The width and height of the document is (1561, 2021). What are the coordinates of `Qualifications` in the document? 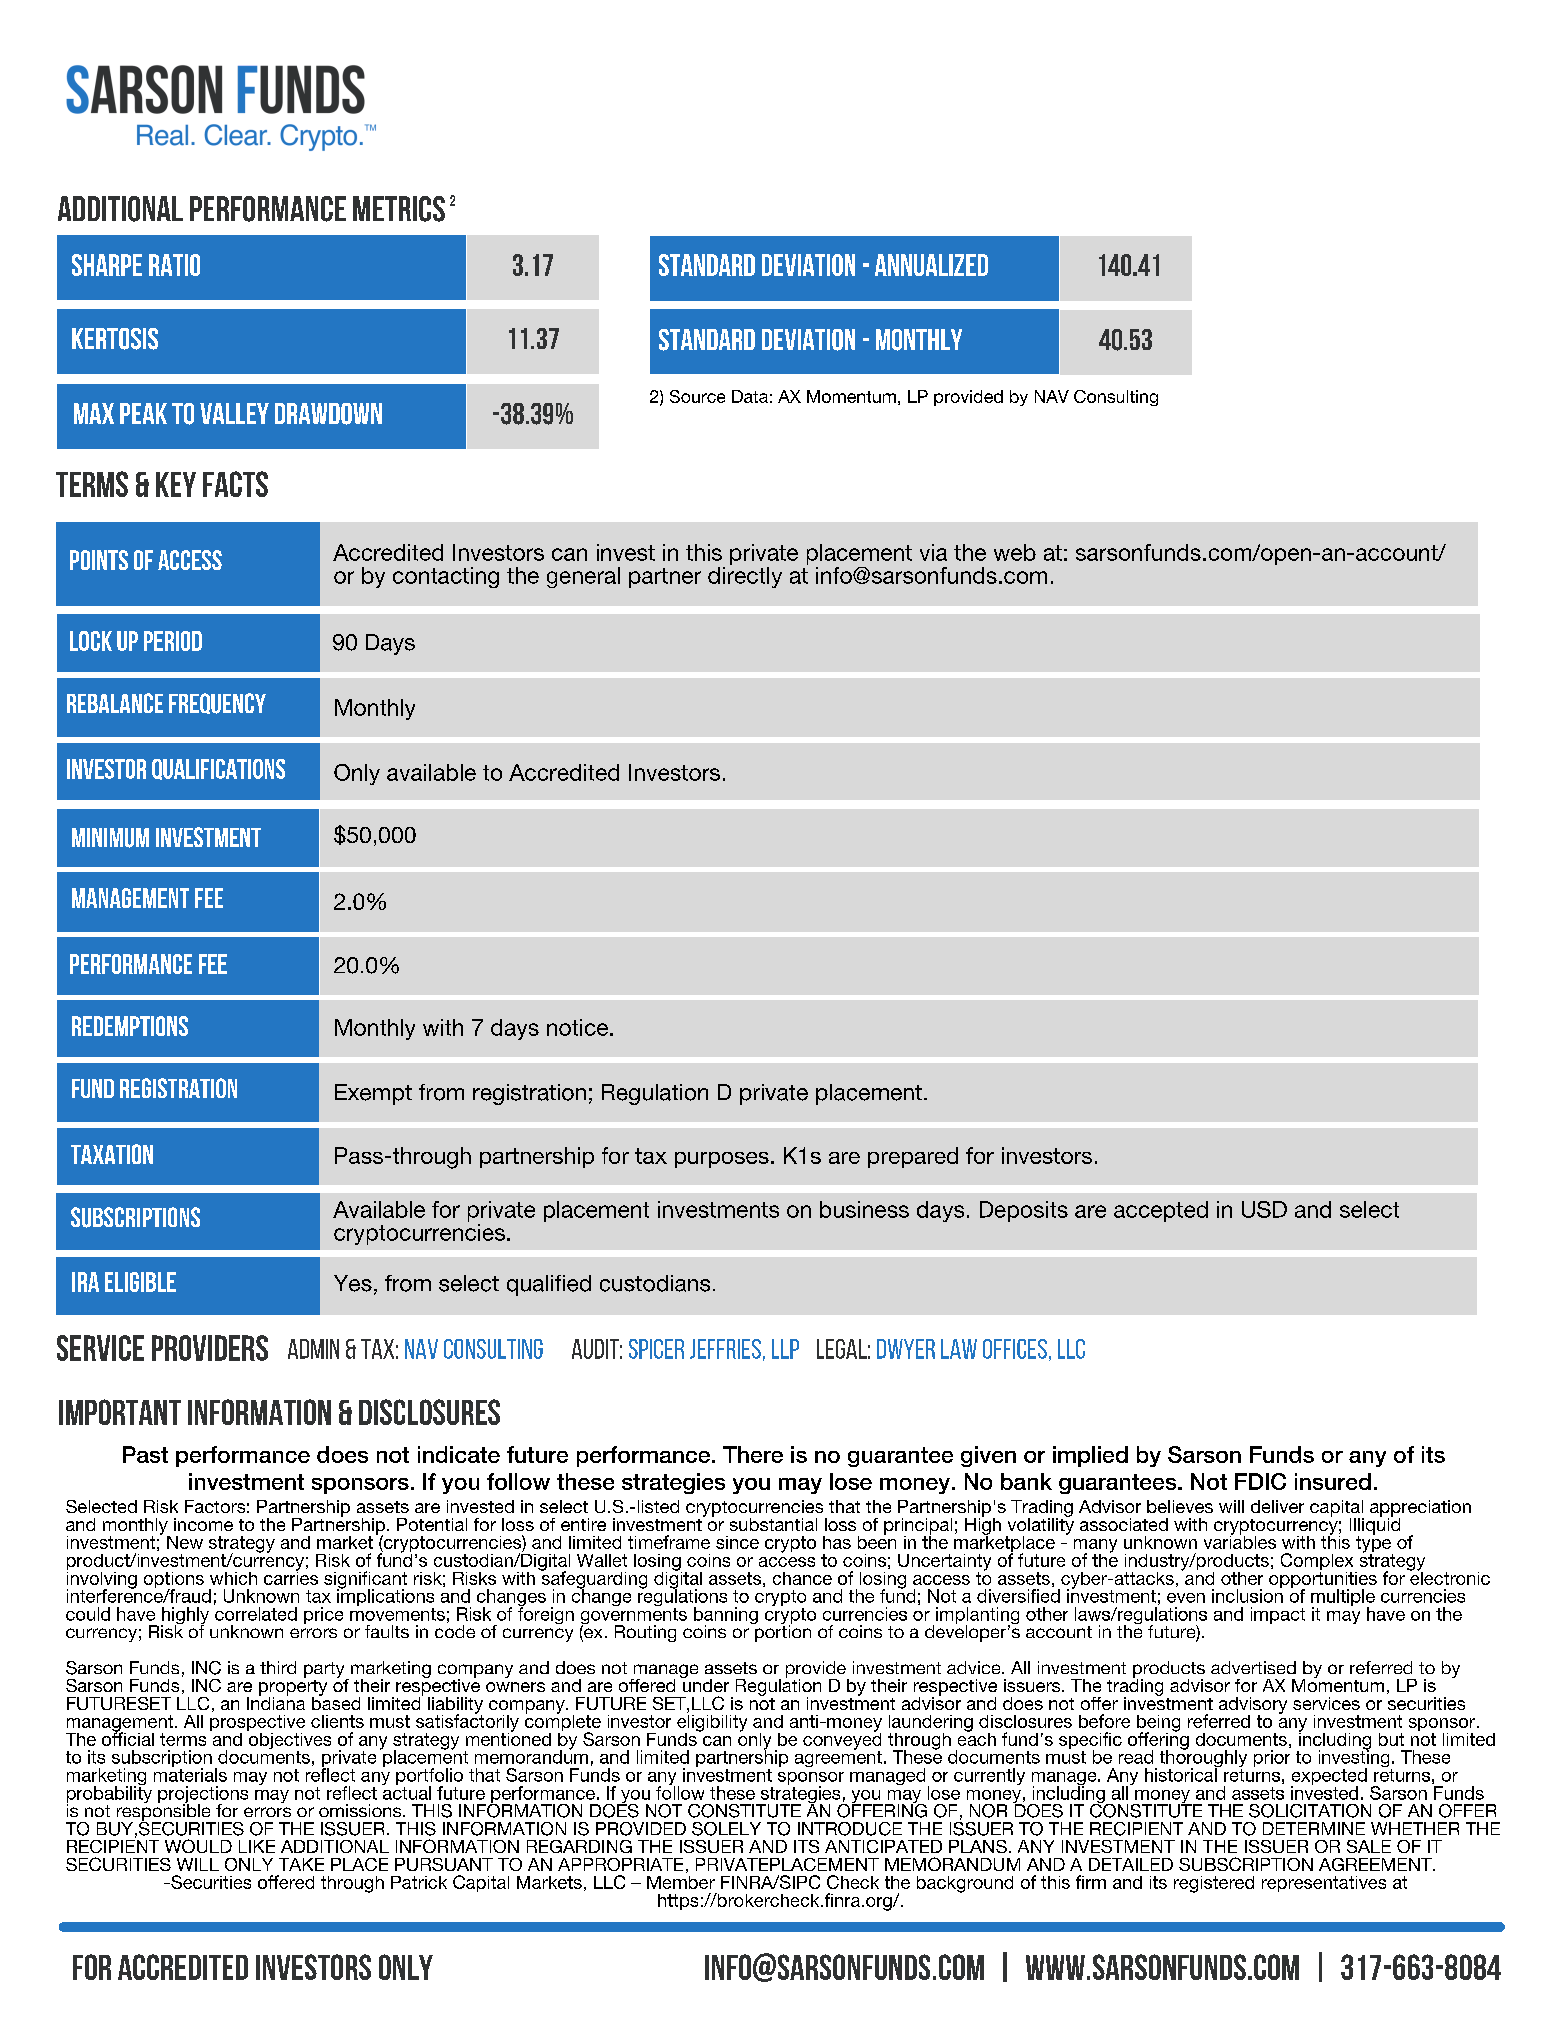 It's located at (218, 769).
